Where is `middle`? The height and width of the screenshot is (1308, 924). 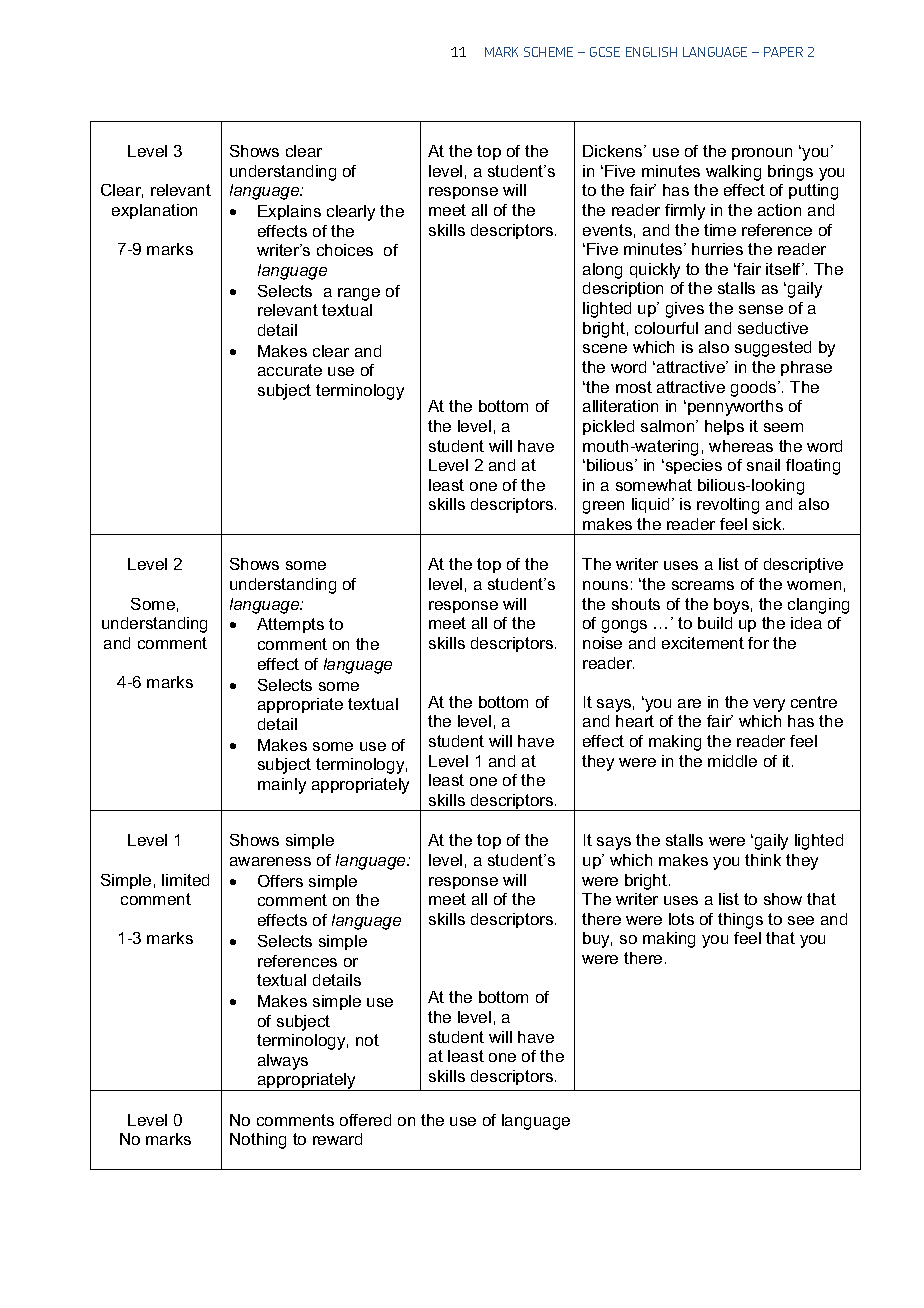
middle is located at coordinates (732, 761).
